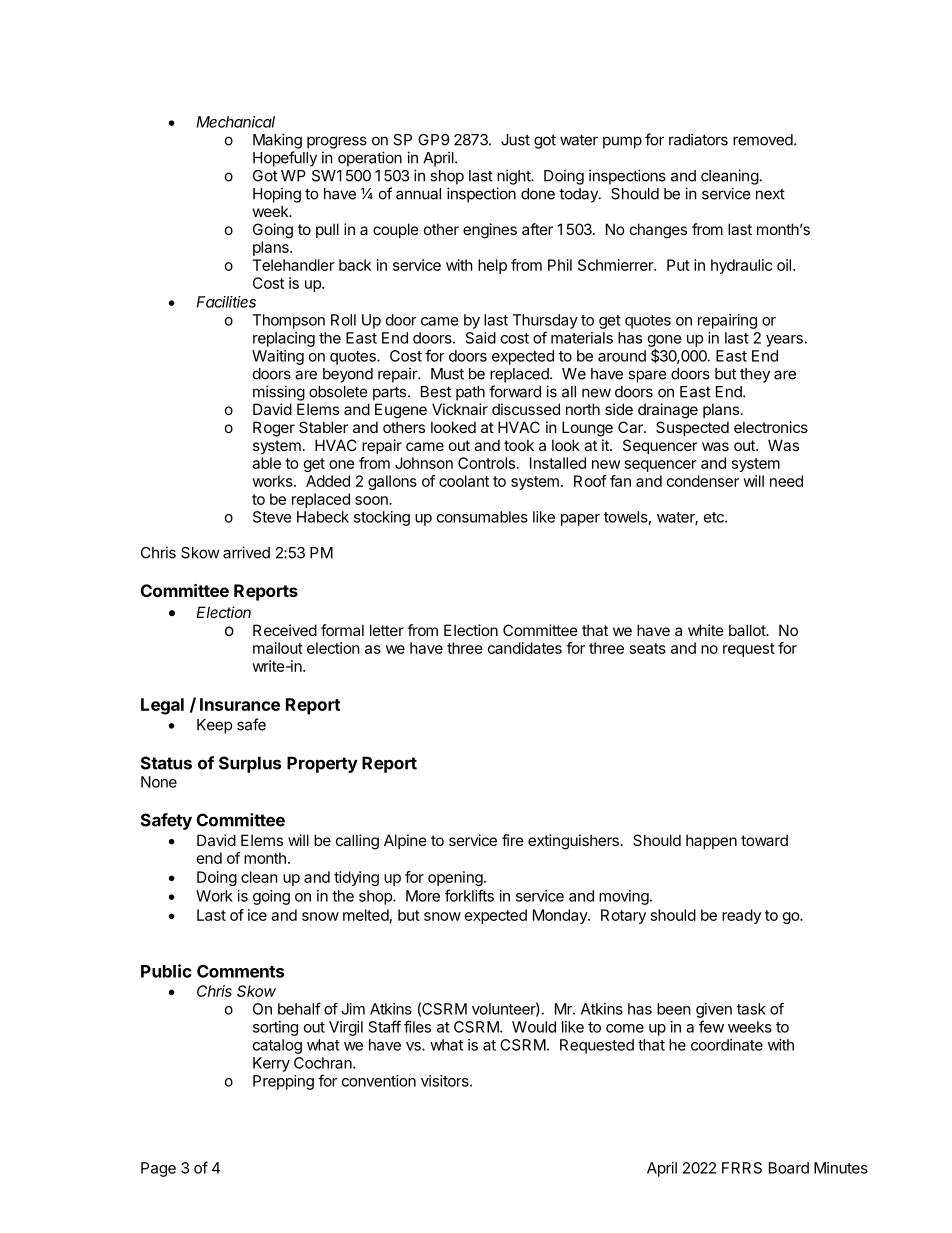 Image resolution: width=952 pixels, height=1233 pixels. I want to click on ballot, so click(748, 630).
